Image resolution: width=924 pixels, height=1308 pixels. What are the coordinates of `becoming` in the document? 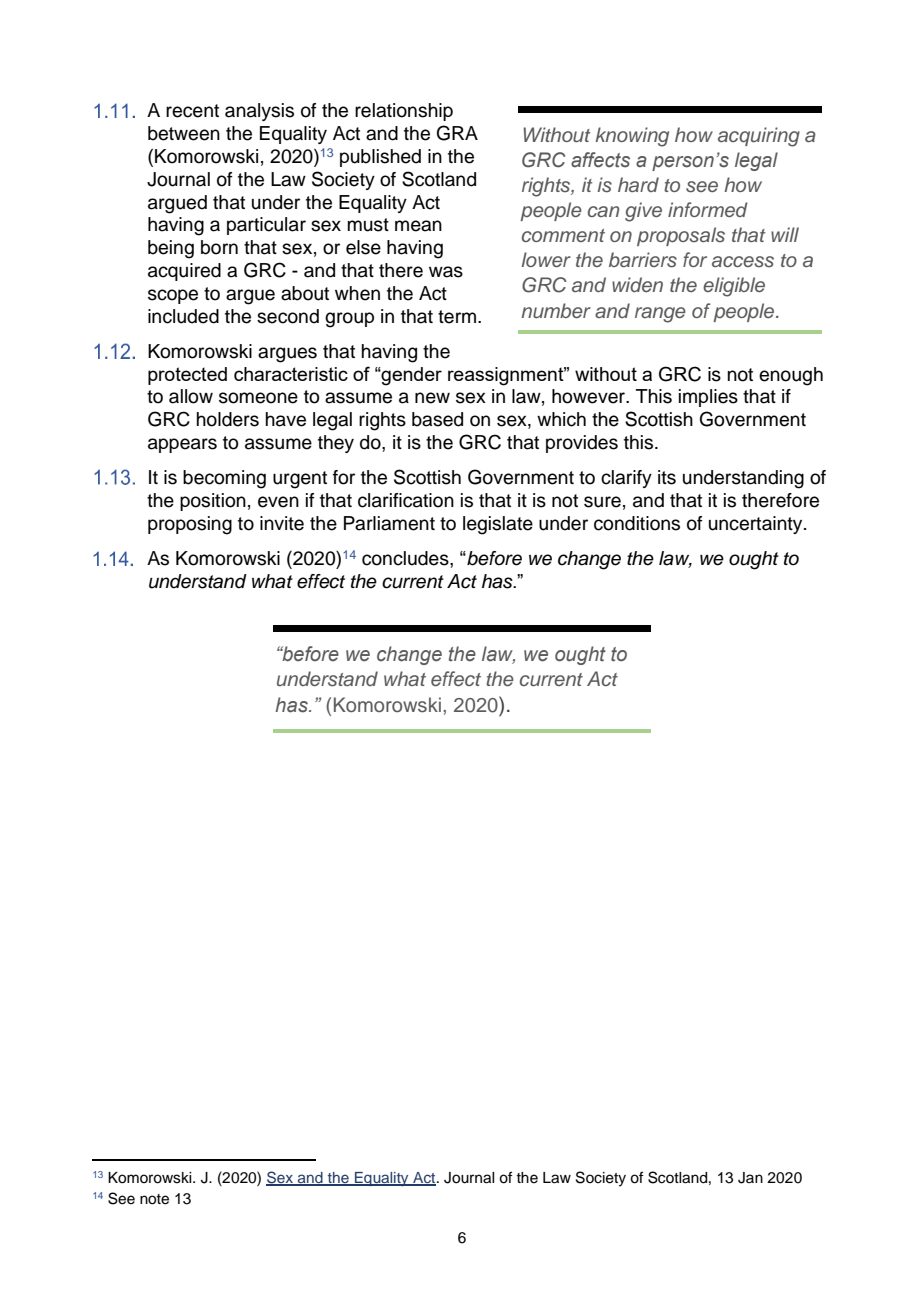 It's located at (224, 479).
